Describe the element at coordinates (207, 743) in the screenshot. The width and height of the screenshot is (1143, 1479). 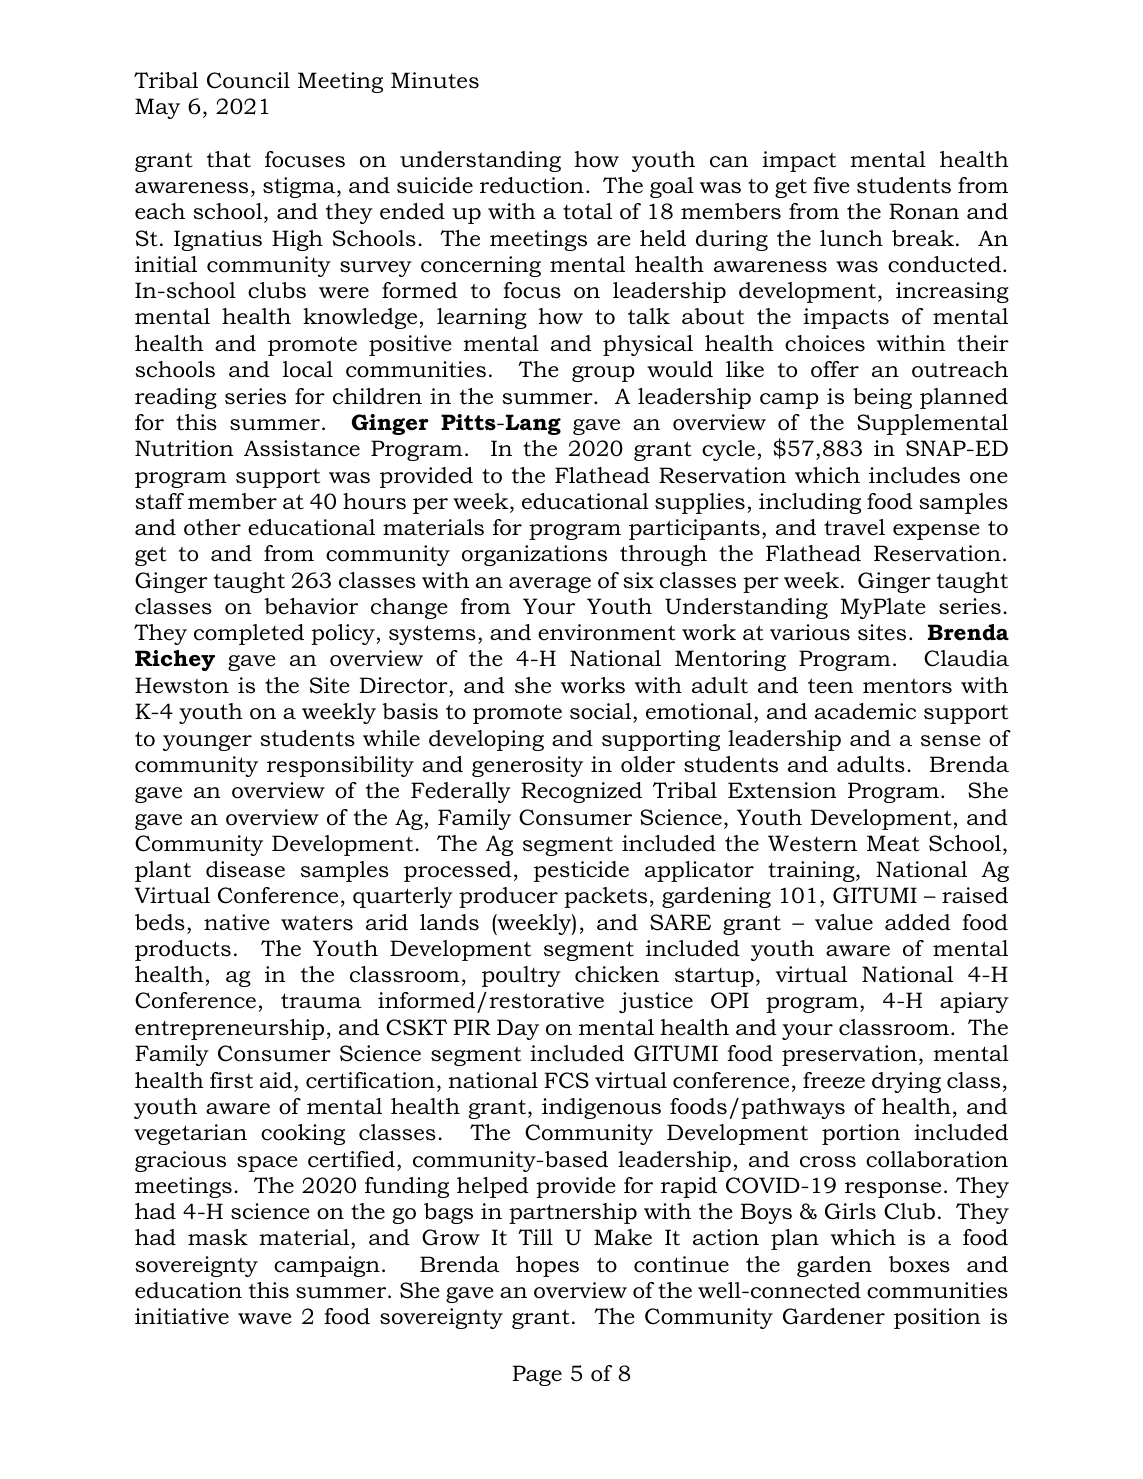
I see `younger` at that location.
